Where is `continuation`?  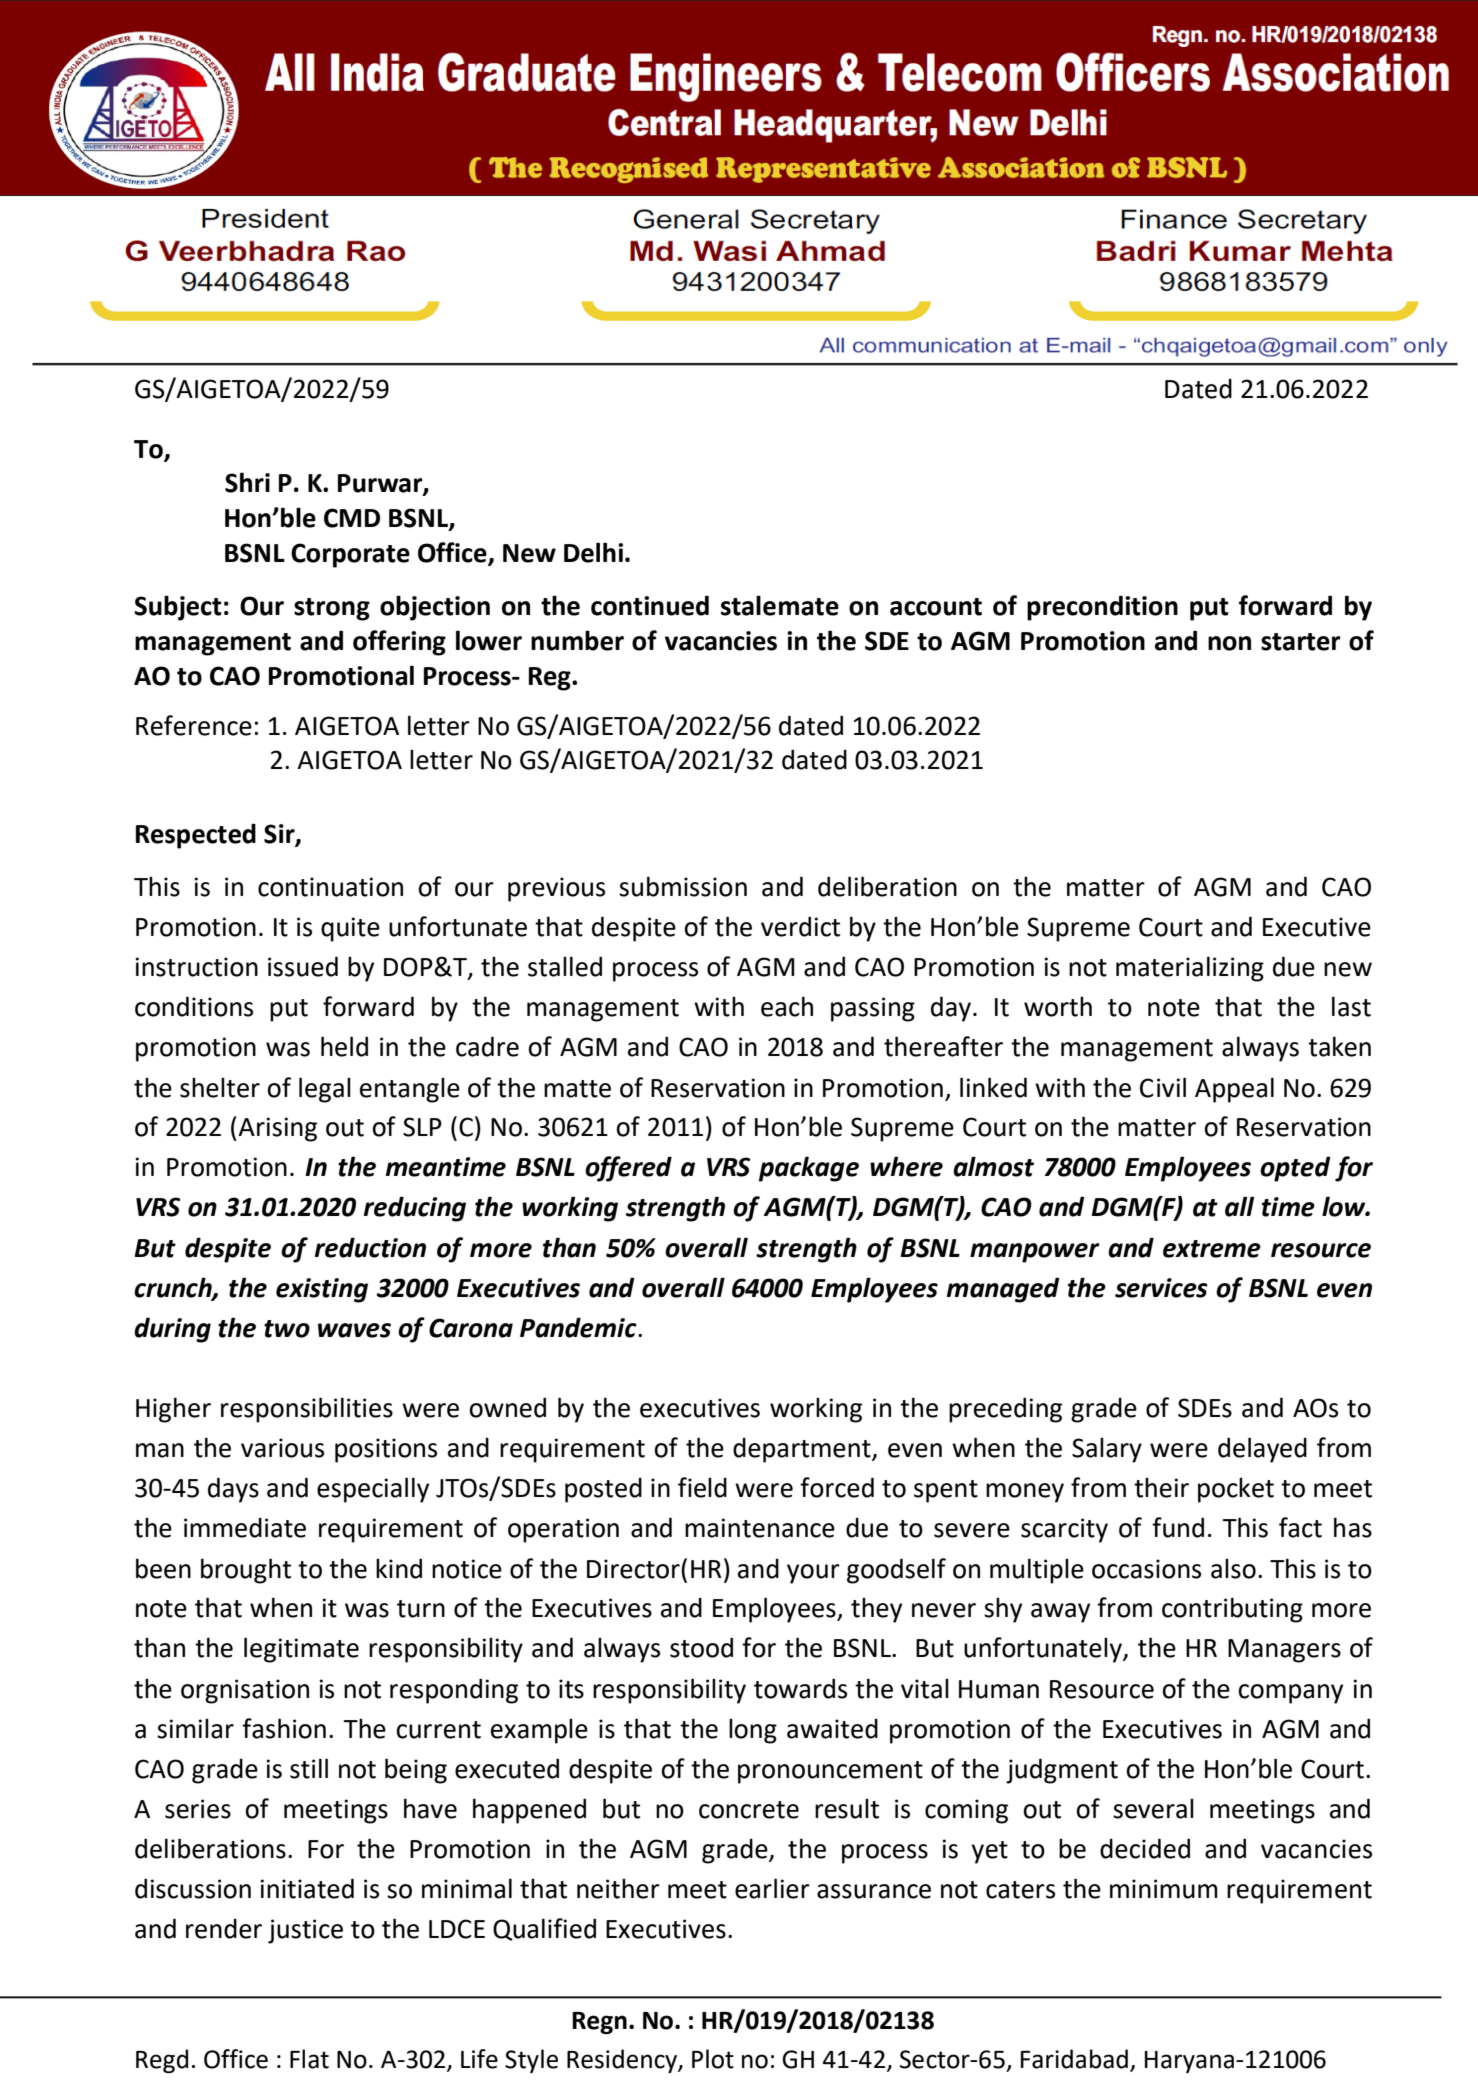 continuation is located at coordinates (330, 887).
